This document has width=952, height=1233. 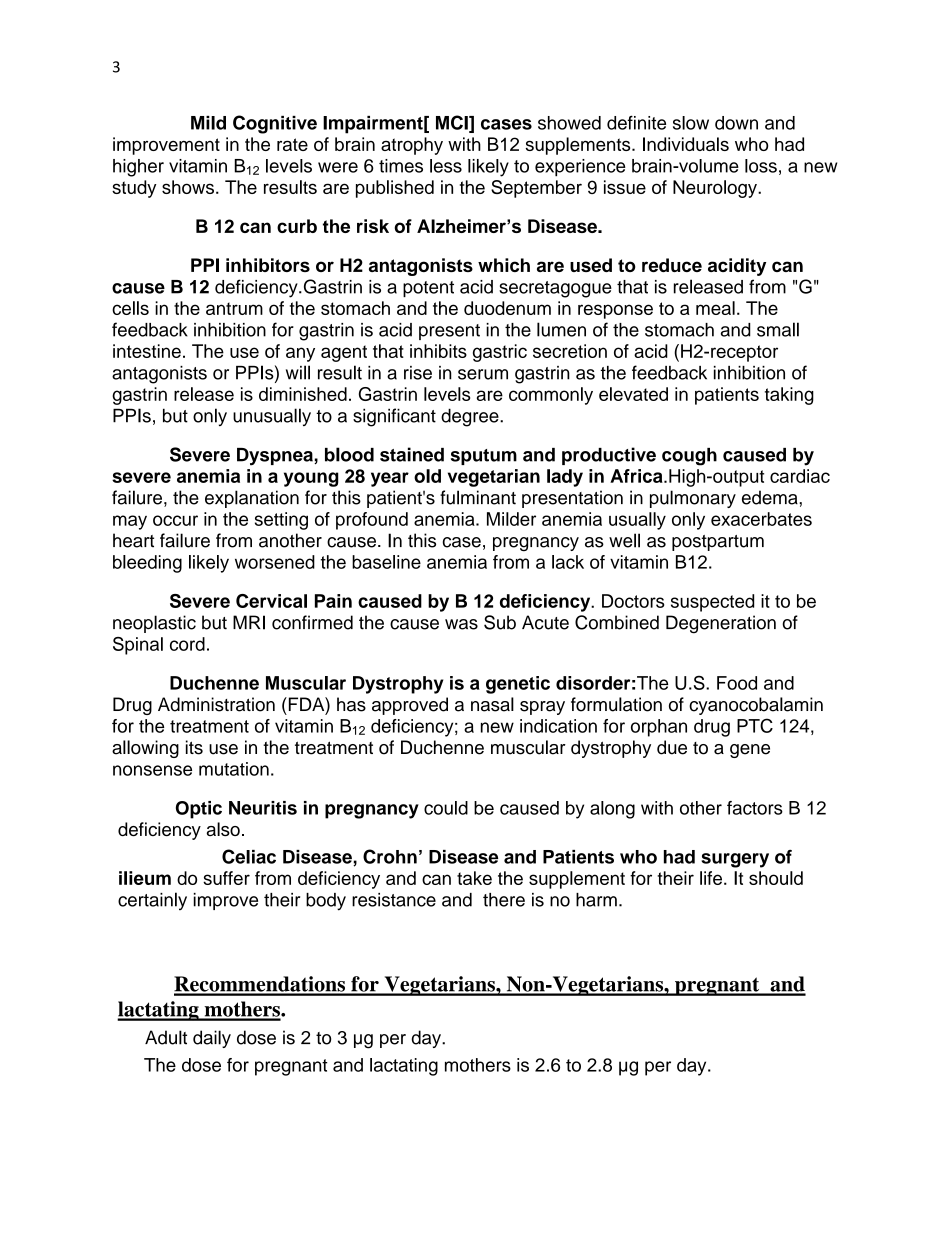 I want to click on shows, so click(x=188, y=187).
